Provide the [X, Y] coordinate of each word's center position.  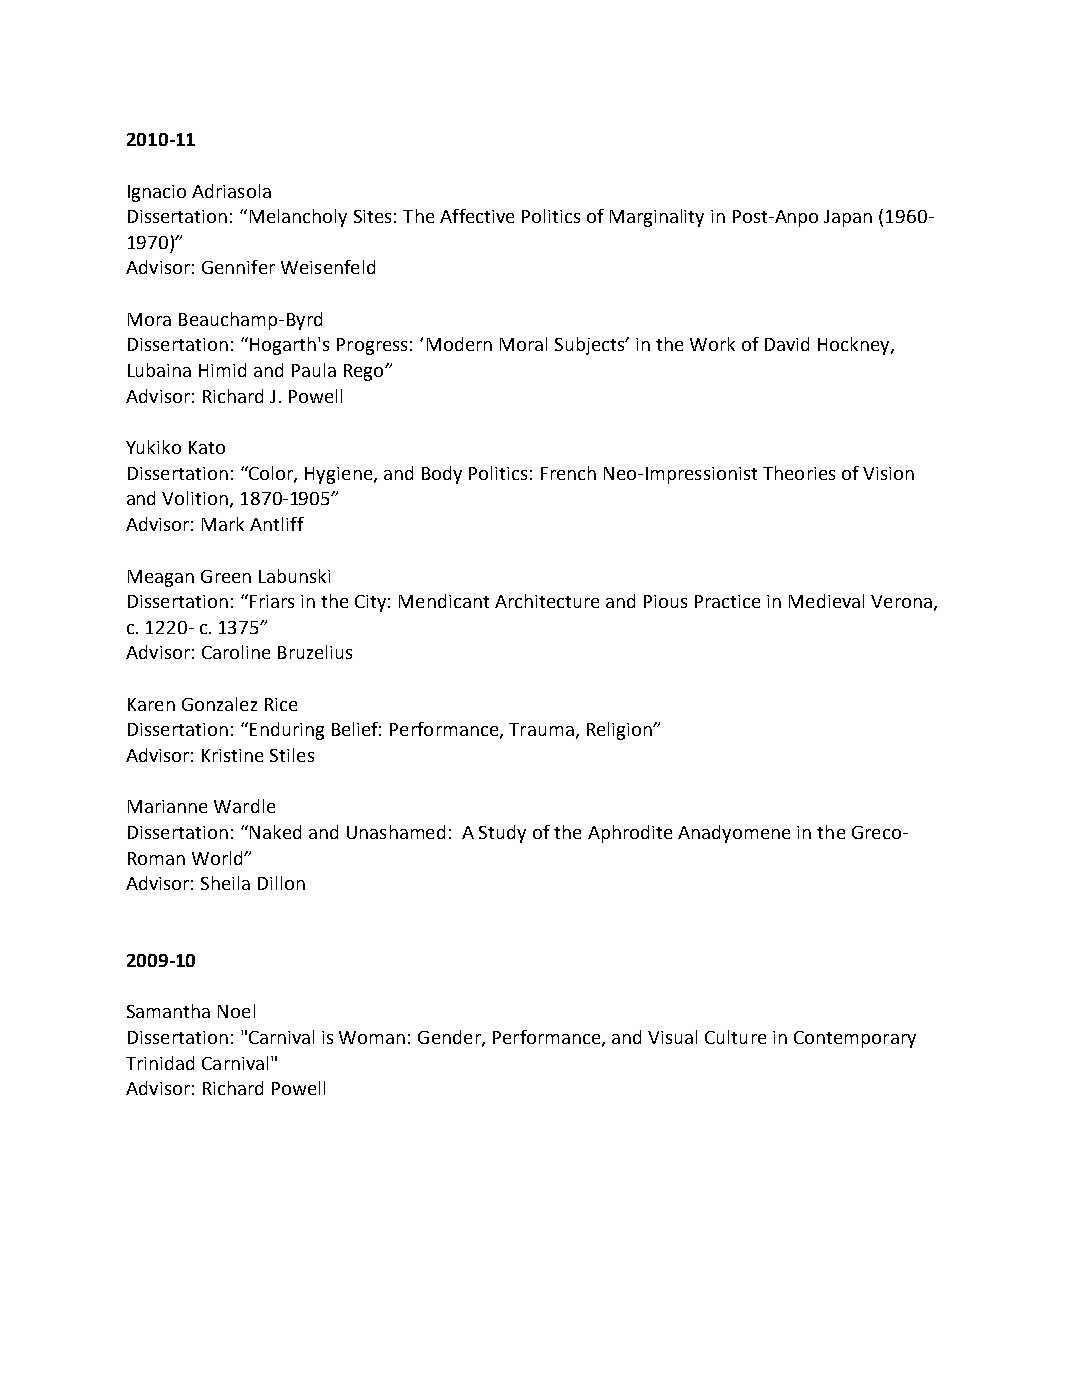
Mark [223, 524]
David [787, 344]
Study [502, 834]
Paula [314, 370]
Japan [848, 218]
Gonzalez [219, 704]
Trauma [541, 729]
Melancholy [298, 218]
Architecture [547, 601]
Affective [477, 216]
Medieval [826, 601]
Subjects [591, 346]
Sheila [225, 883]
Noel [236, 1011]
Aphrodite [630, 834]
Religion [620, 731]
